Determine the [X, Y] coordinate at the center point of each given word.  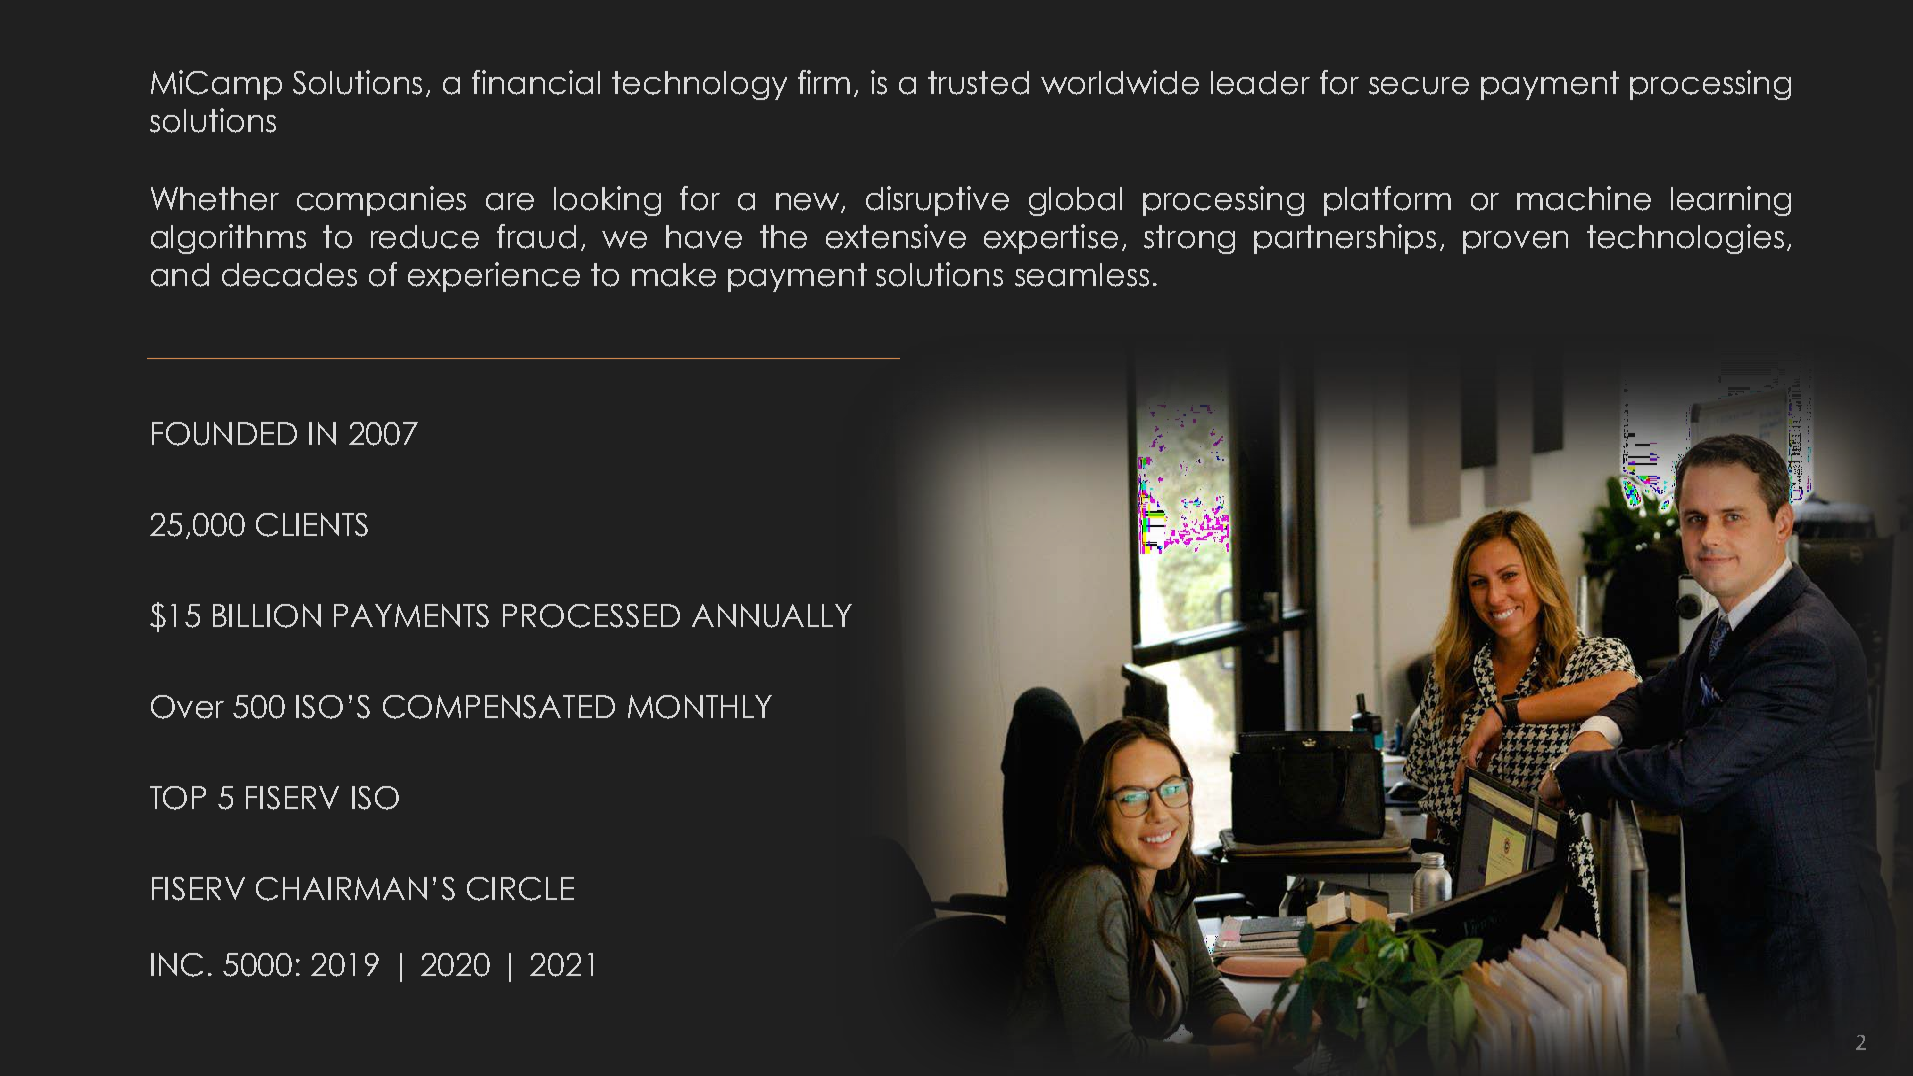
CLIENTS [312, 525]
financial [536, 82]
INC [177, 965]
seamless [1082, 275]
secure [1419, 86]
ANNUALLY [772, 616]
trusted [978, 83]
